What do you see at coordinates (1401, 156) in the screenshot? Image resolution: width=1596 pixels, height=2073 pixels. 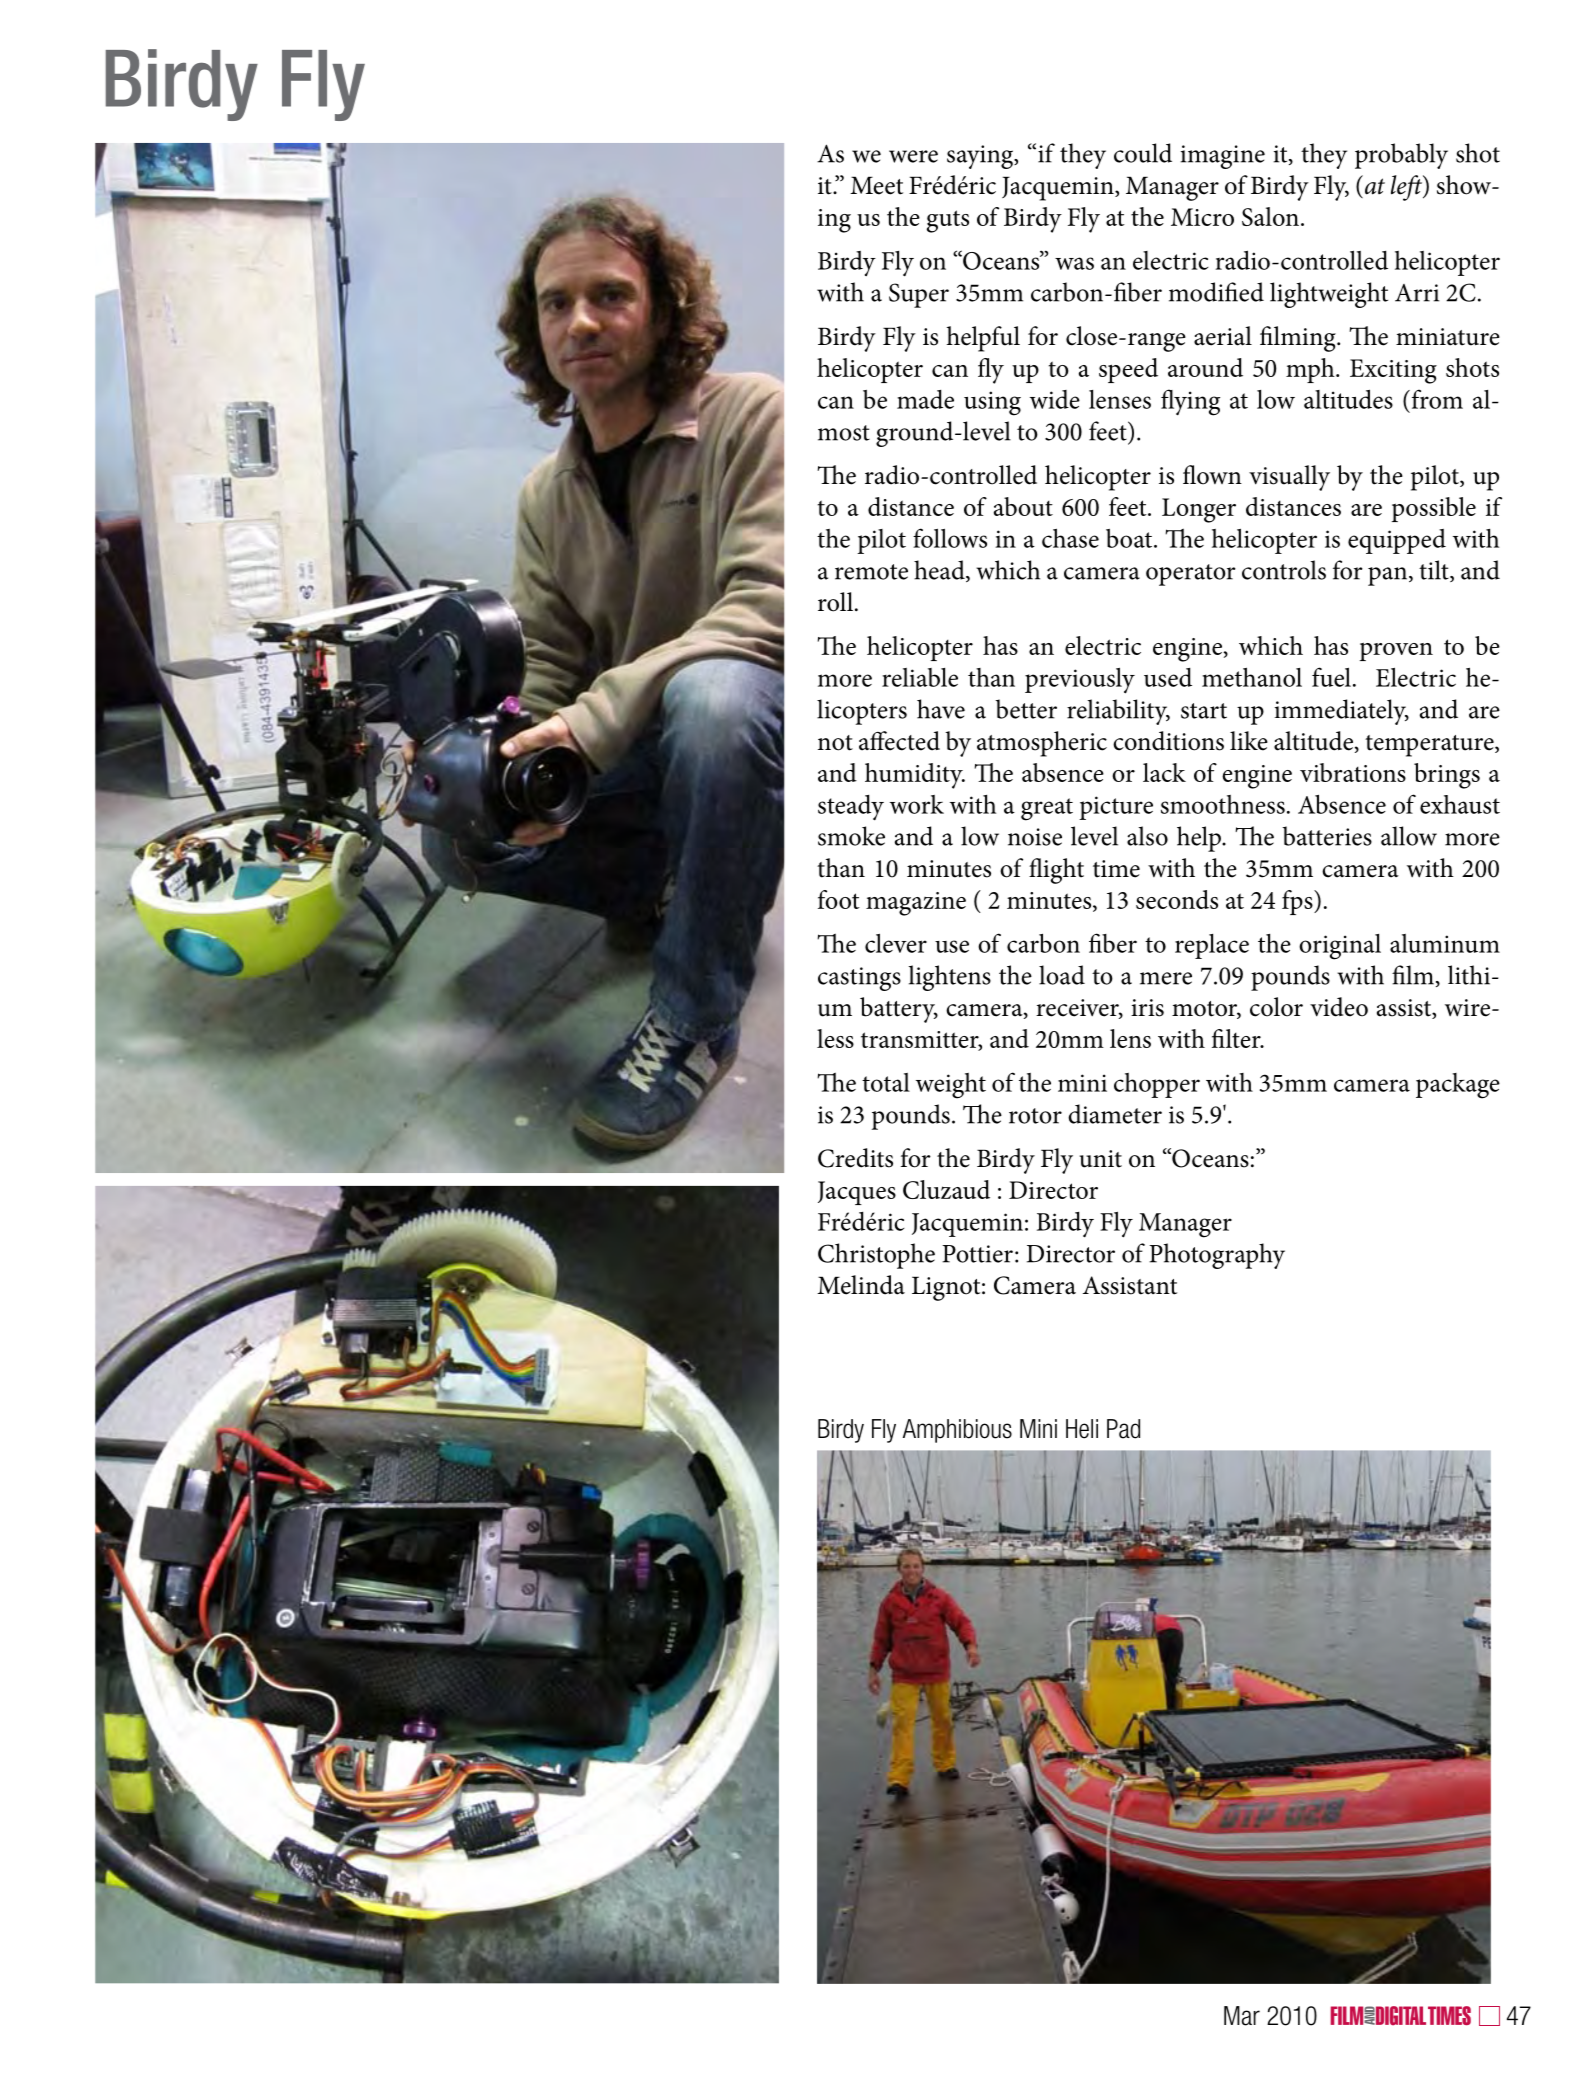 I see `probably` at bounding box center [1401, 156].
